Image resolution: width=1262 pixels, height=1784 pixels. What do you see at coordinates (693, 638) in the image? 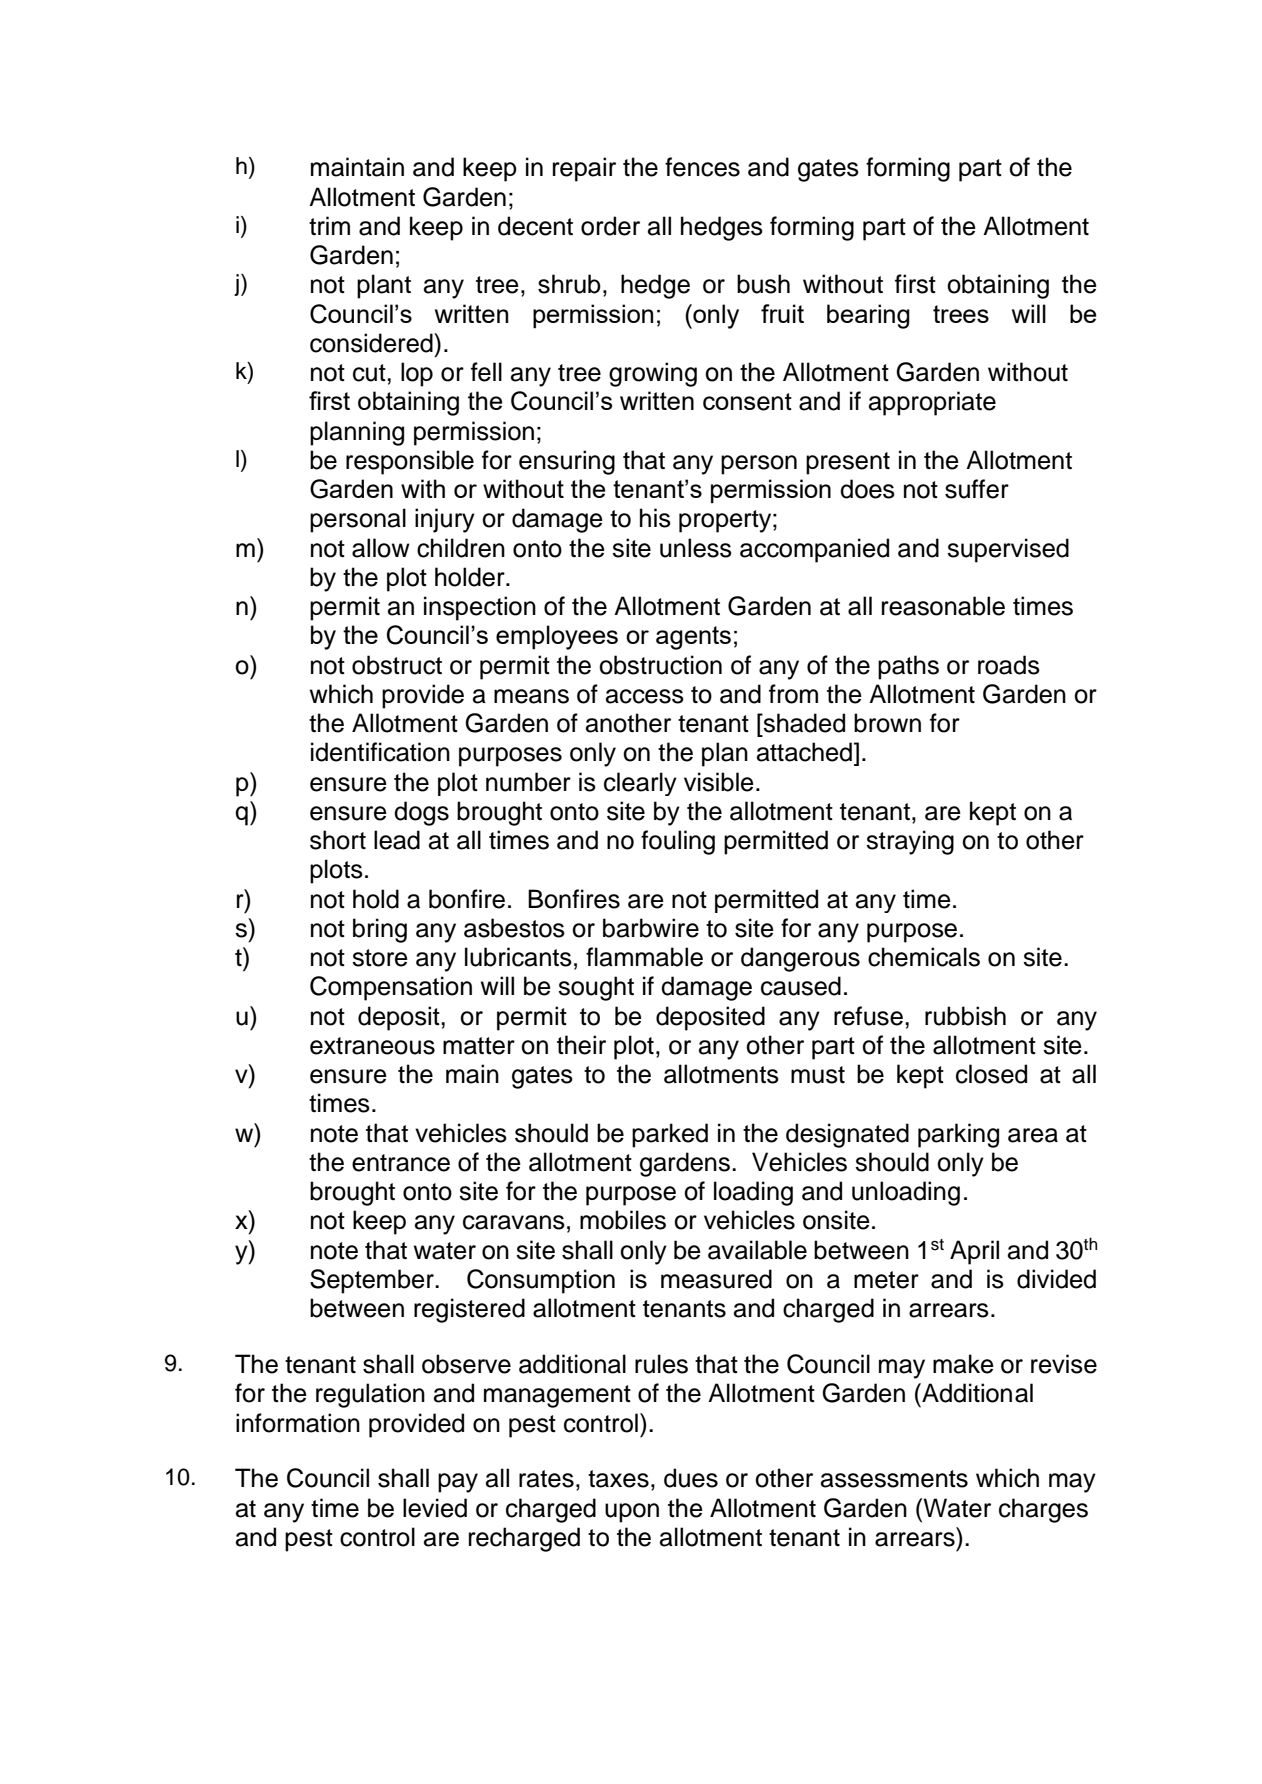
I see `agents` at bounding box center [693, 638].
